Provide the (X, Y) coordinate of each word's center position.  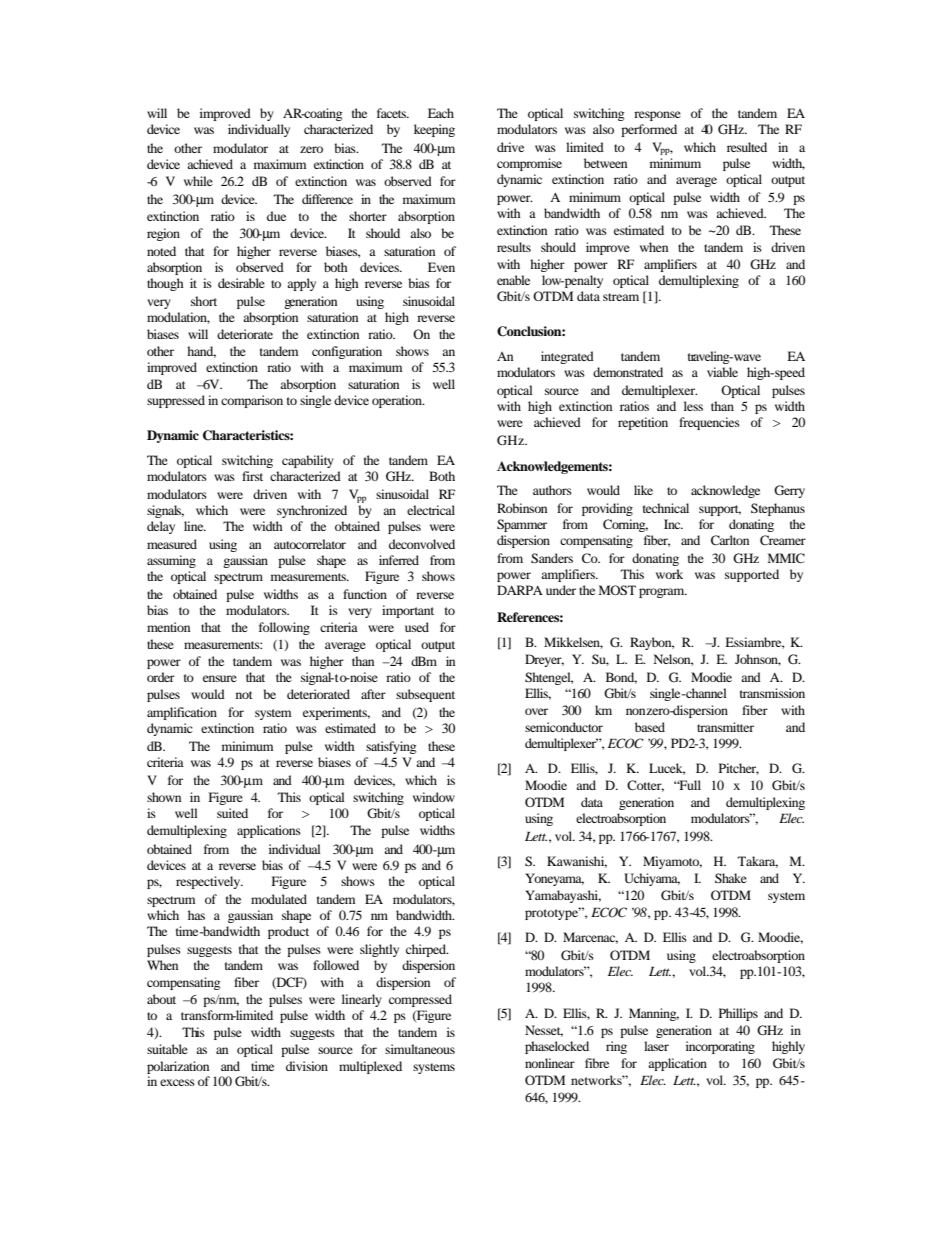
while (198, 181)
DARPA (520, 590)
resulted (747, 147)
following (284, 628)
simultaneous (420, 1049)
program (663, 593)
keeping (434, 130)
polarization (178, 1067)
